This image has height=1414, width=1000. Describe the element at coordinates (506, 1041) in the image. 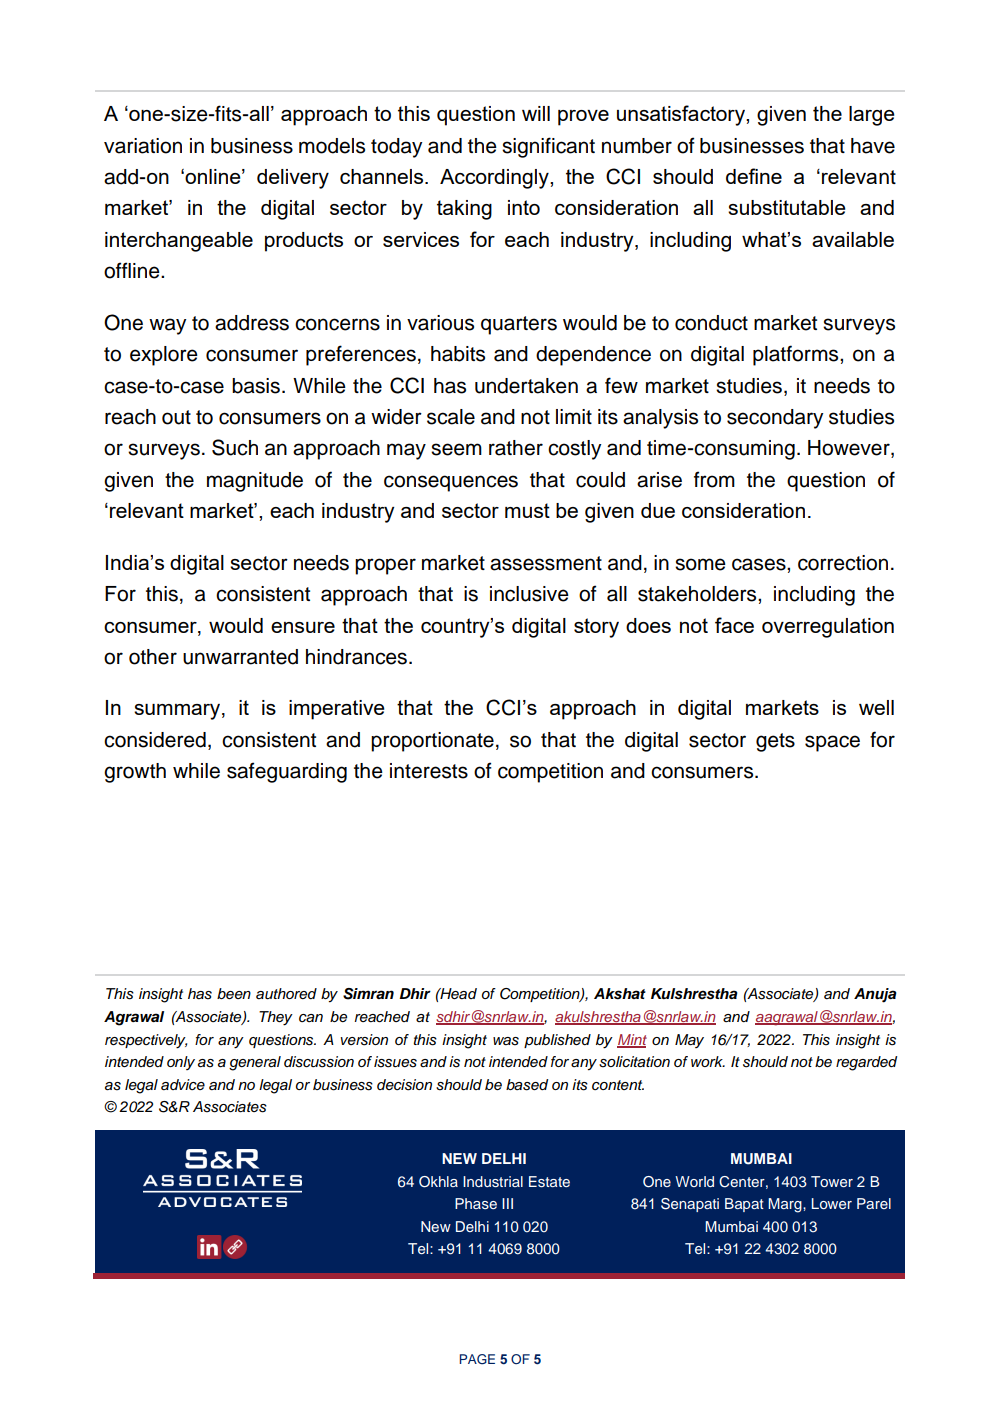

I see `was` at that location.
